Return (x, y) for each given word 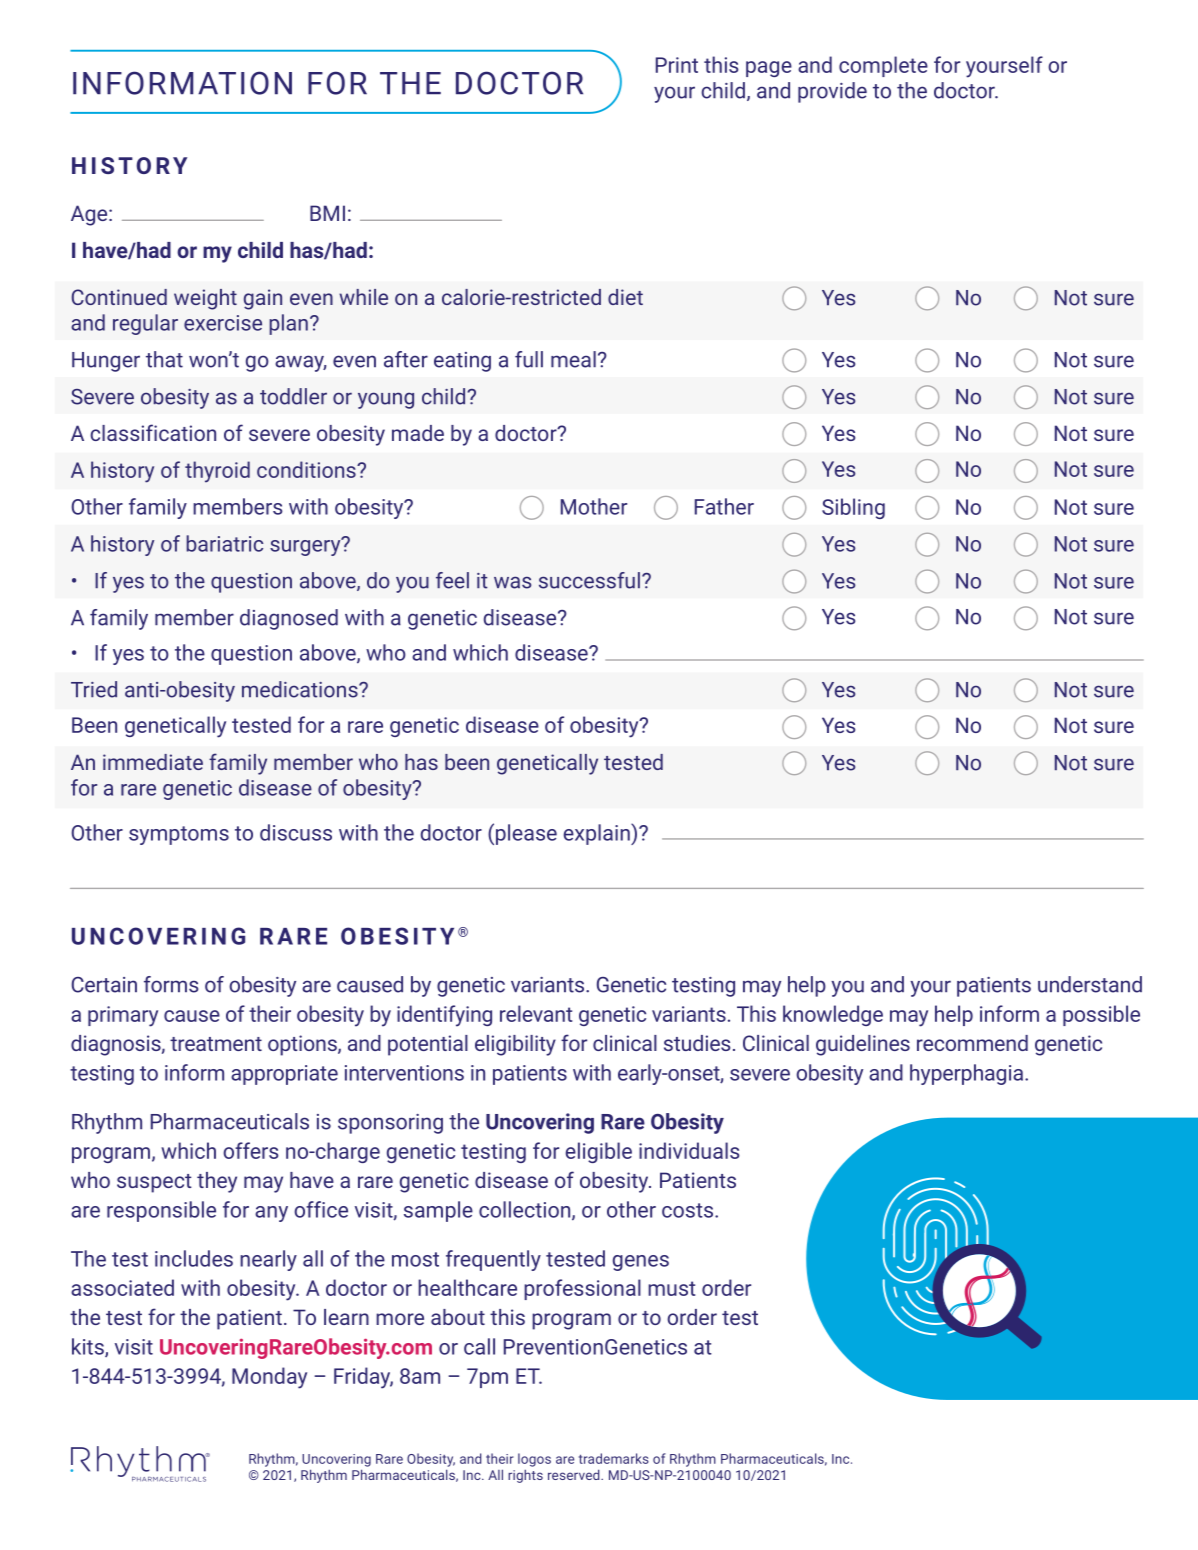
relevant (536, 1013)
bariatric (224, 543)
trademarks (614, 1458)
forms (171, 984)
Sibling (853, 508)
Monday (269, 1378)
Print (677, 65)
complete (883, 66)
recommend (972, 1043)
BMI (327, 213)
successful (589, 580)
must (671, 1288)
